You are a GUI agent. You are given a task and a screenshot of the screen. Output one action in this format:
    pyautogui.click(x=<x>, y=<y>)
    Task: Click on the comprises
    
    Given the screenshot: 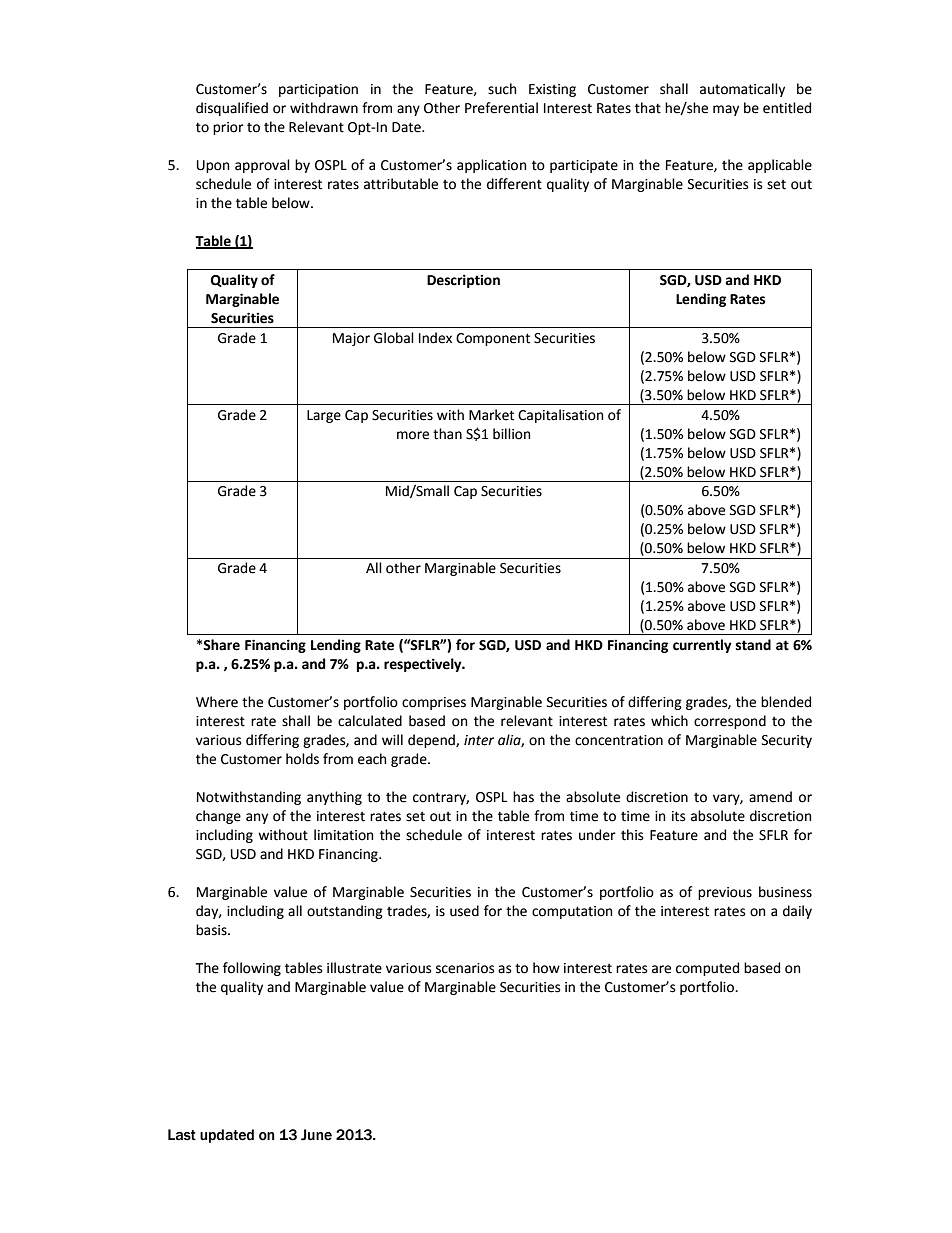 What is the action you would take?
    pyautogui.click(x=434, y=703)
